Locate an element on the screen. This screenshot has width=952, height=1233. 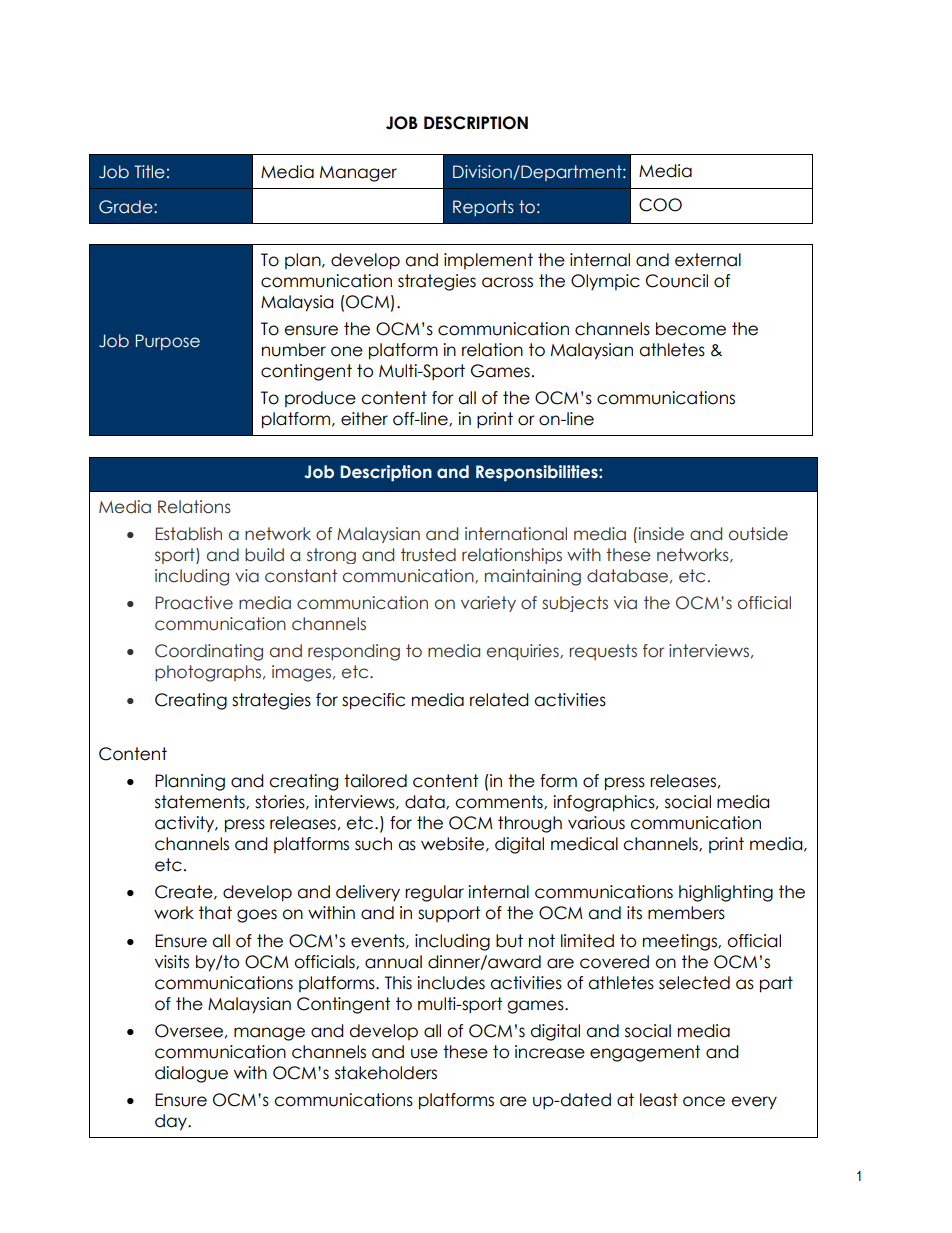
related is located at coordinates (499, 700).
